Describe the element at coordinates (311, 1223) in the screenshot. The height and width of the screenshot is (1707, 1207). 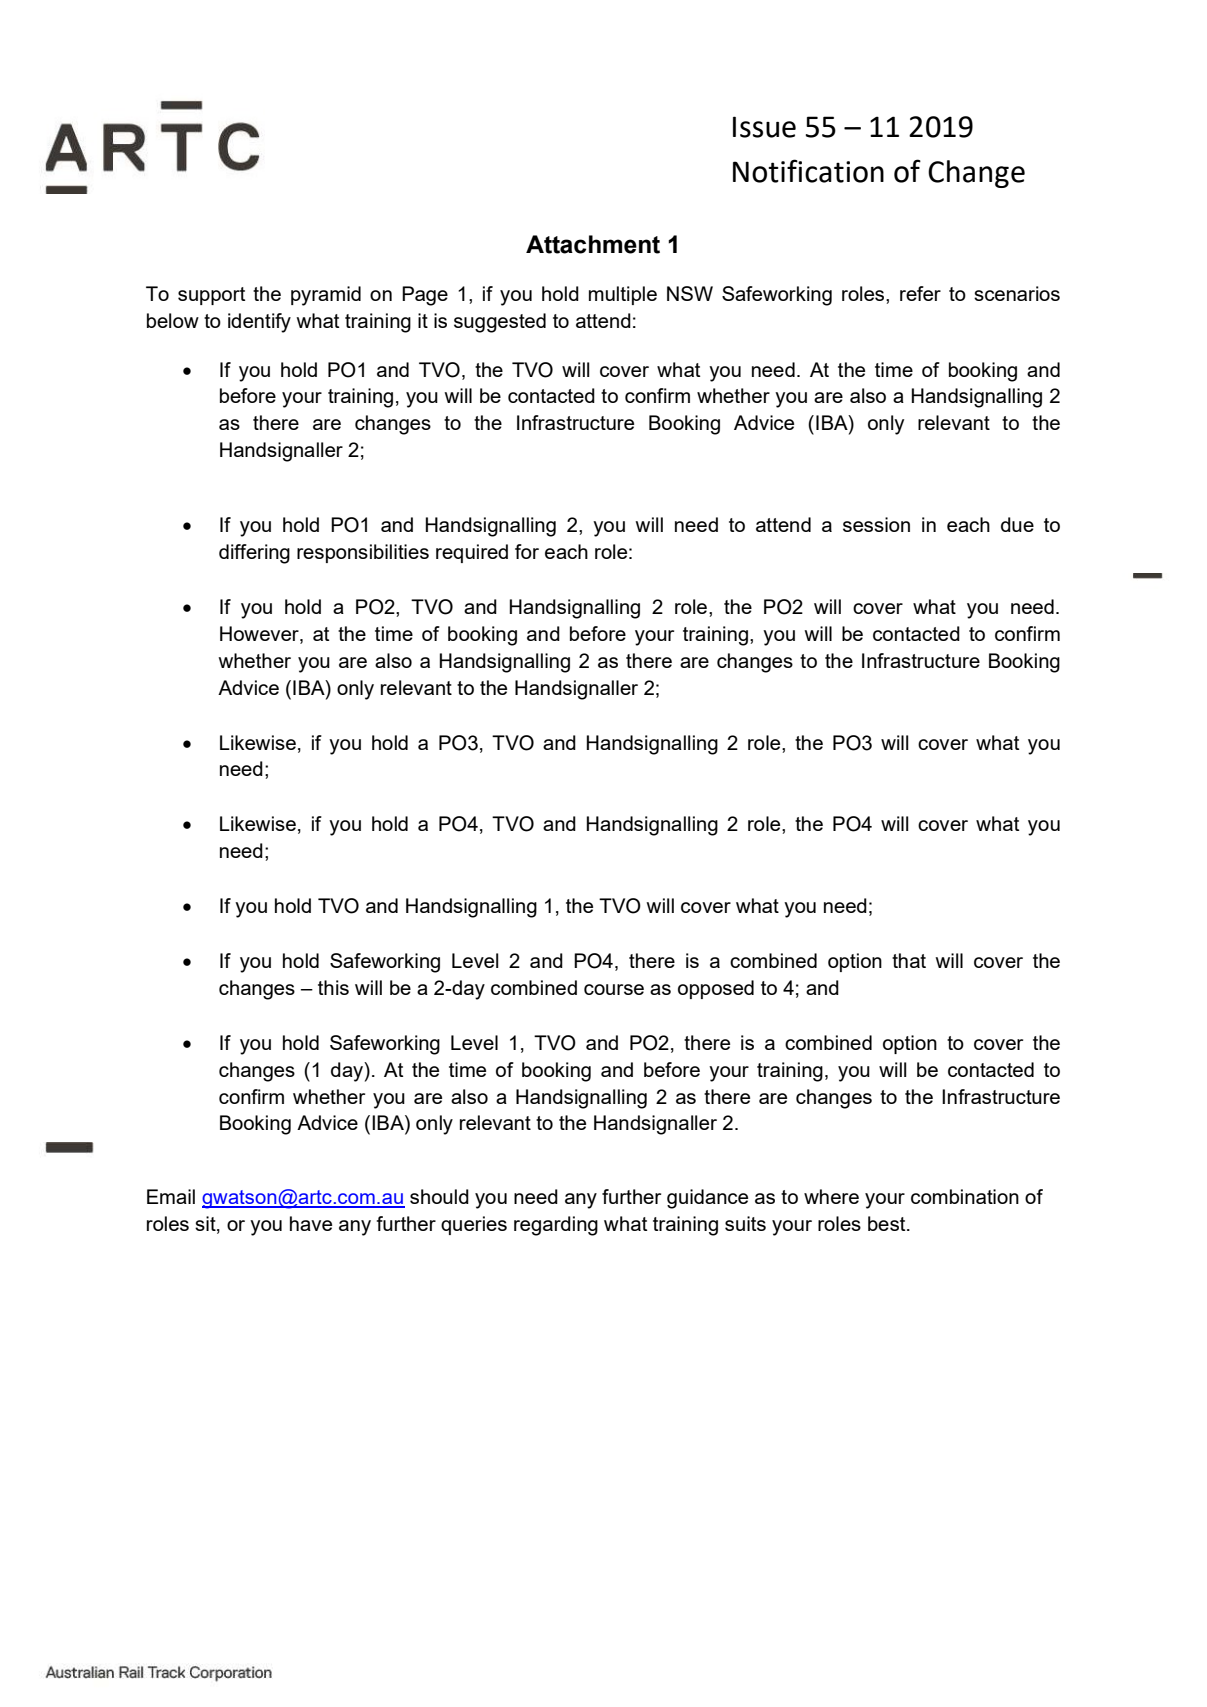
I see `have` at that location.
